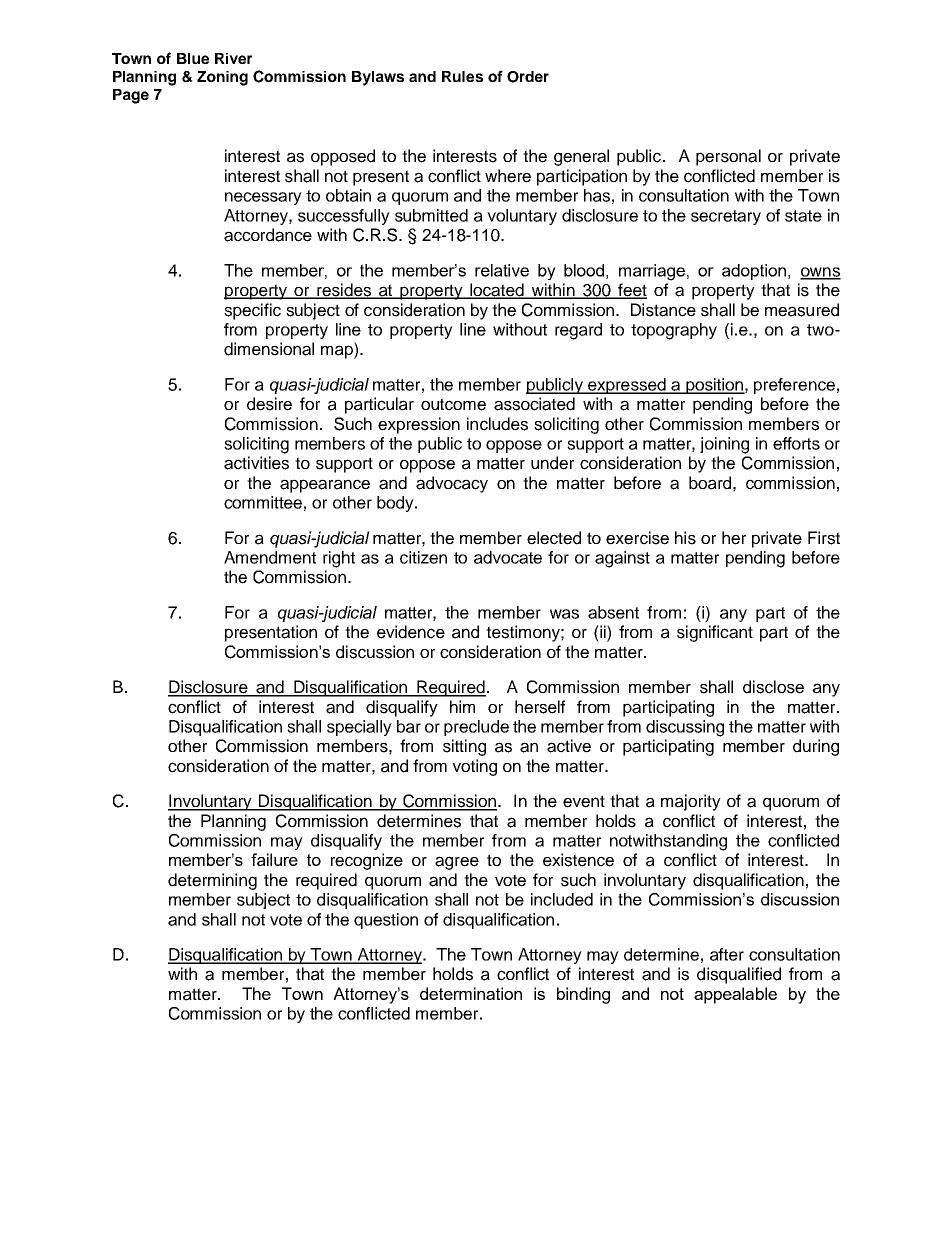  What do you see at coordinates (471, 993) in the screenshot?
I see `determination` at bounding box center [471, 993].
